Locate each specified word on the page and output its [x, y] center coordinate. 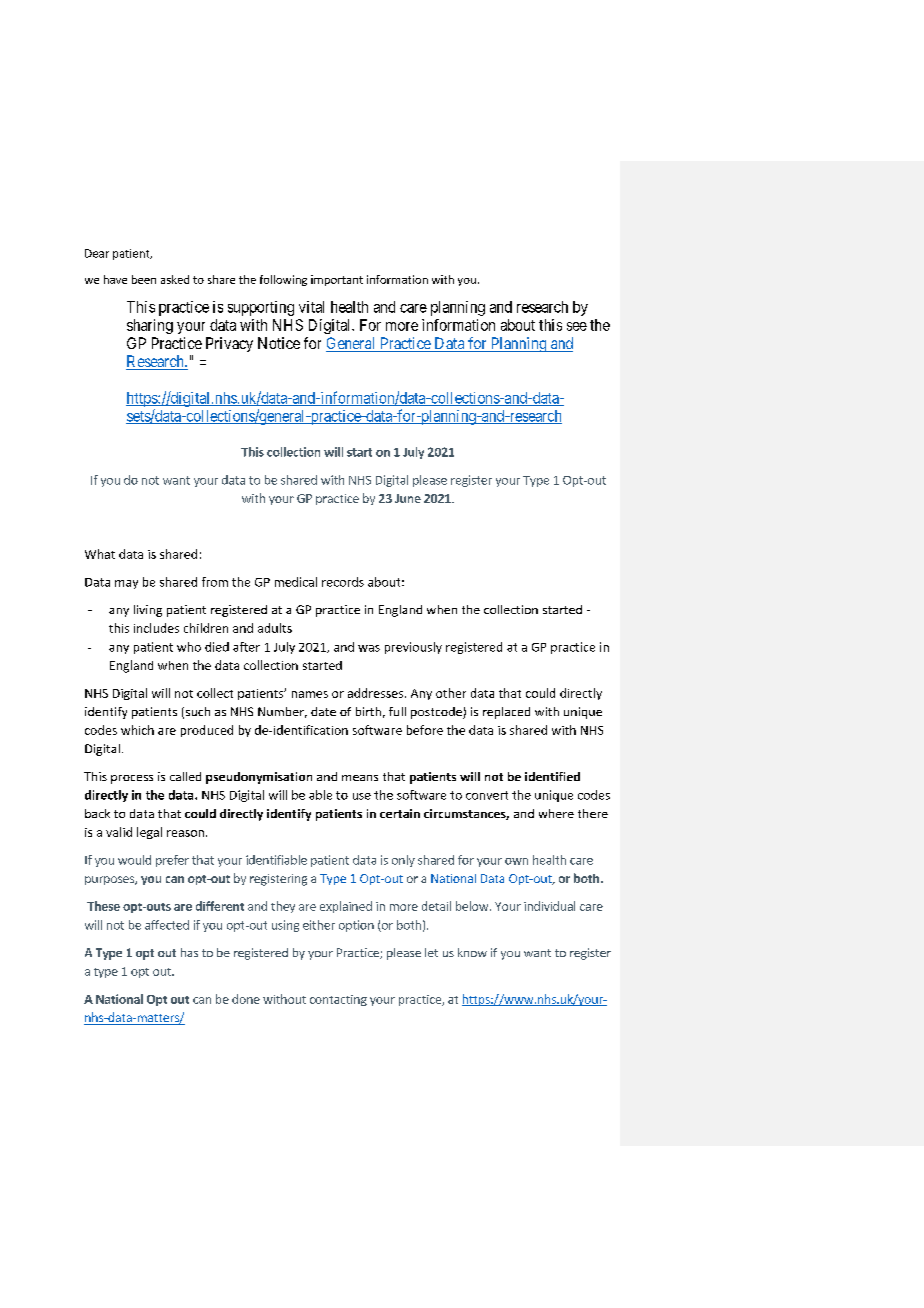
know [472, 952]
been [144, 279]
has [189, 952]
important [337, 280]
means [360, 778]
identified [552, 776]
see [577, 326]
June [408, 498]
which [137, 730]
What [100, 554]
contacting [338, 1000]
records [343, 582]
